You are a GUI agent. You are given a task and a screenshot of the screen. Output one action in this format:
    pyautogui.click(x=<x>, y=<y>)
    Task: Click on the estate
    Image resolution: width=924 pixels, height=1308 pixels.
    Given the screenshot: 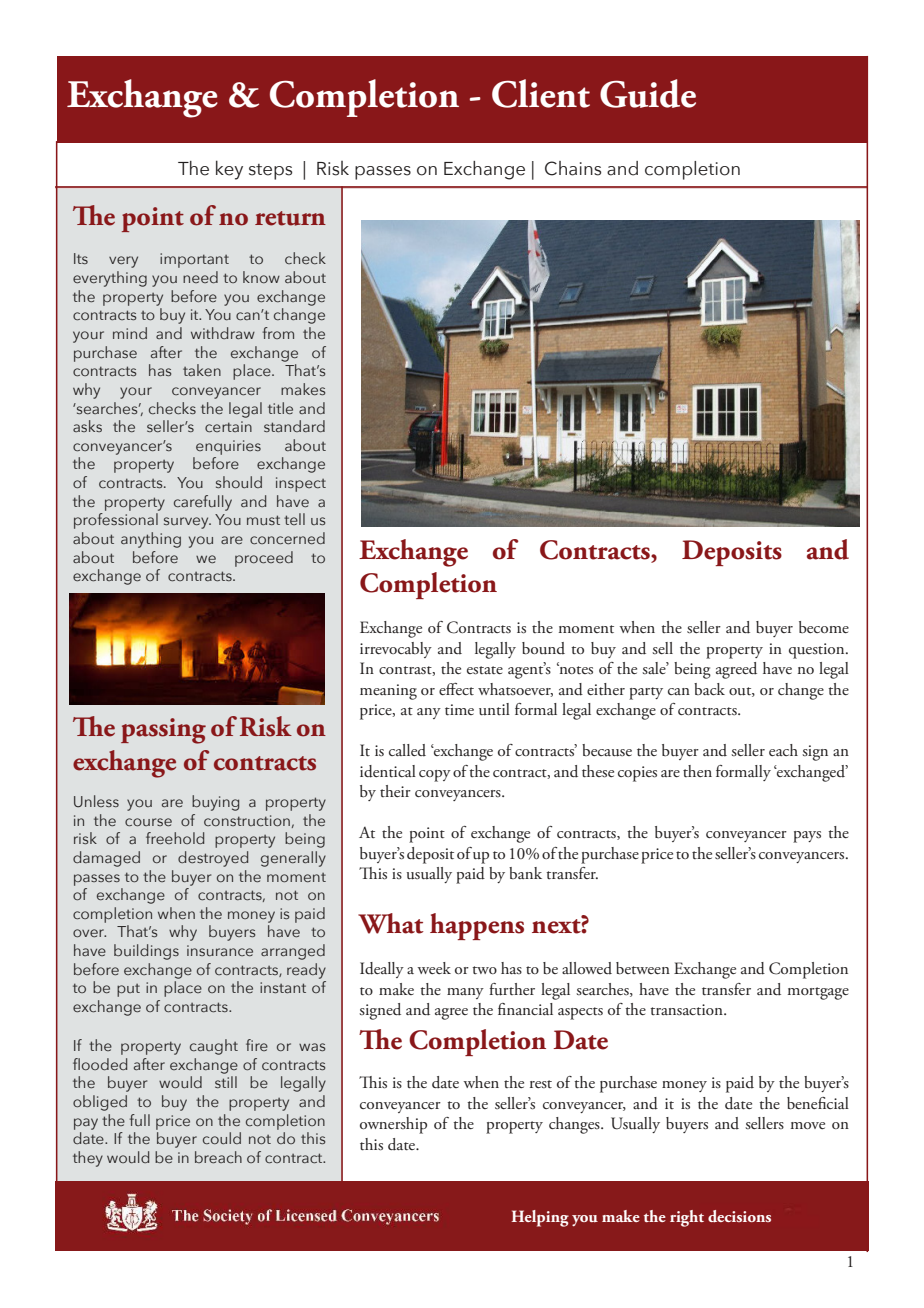 What is the action you would take?
    pyautogui.click(x=485, y=670)
